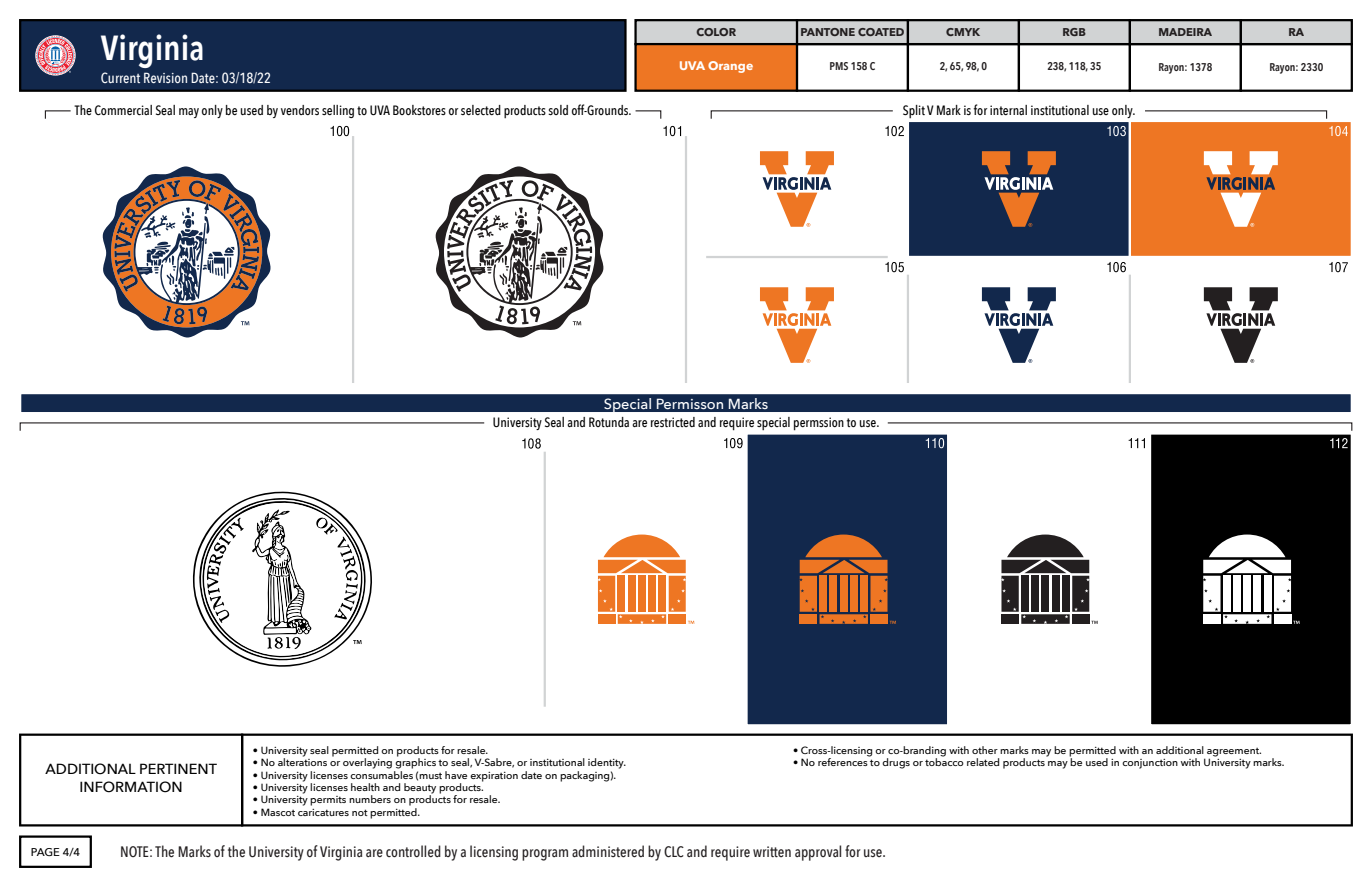  Describe the element at coordinates (302, 761) in the screenshot. I see `alterations` at that location.
